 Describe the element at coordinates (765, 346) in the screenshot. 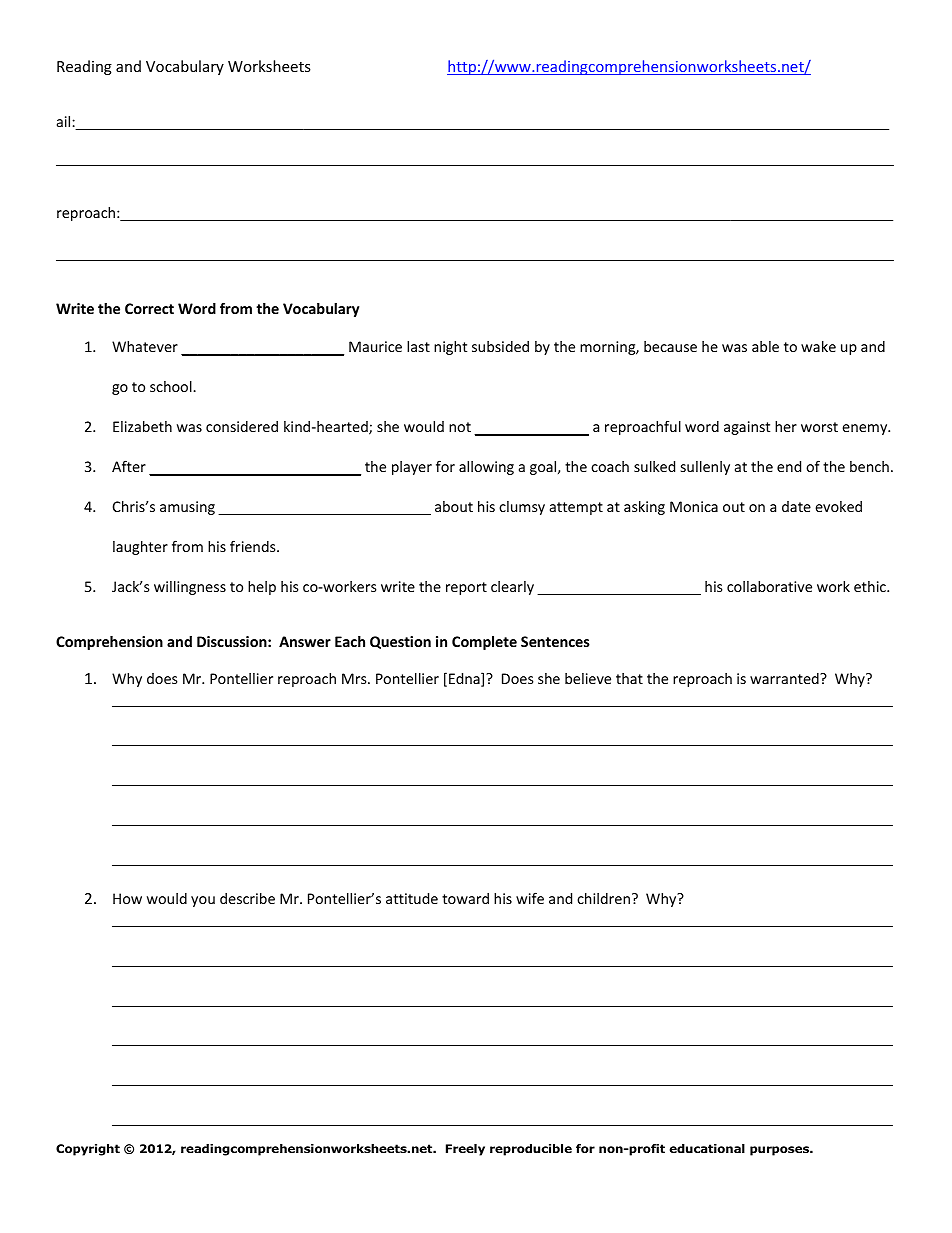

I see `able` at that location.
